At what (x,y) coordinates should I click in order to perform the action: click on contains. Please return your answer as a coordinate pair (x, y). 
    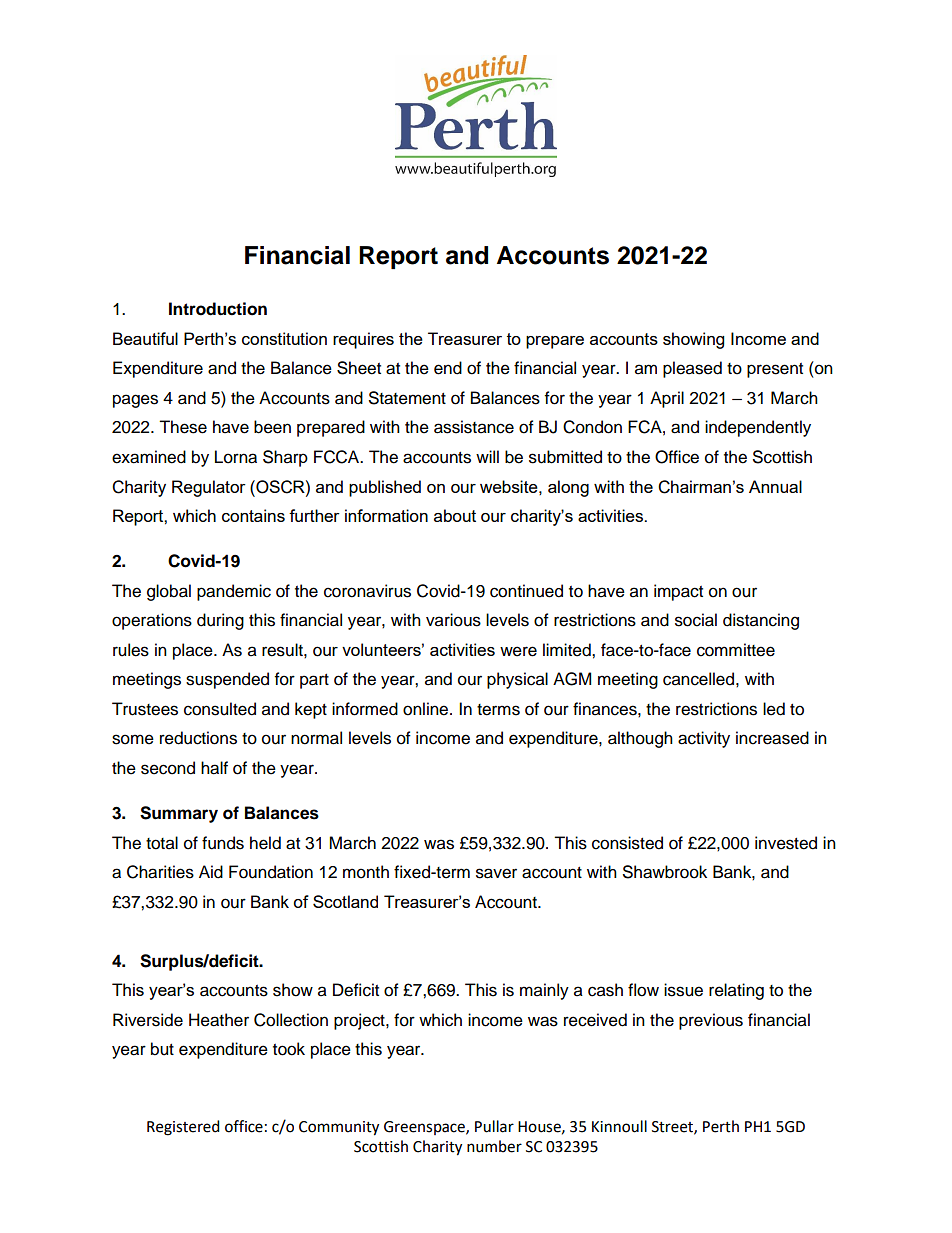
    Looking at the image, I should click on (253, 515).
